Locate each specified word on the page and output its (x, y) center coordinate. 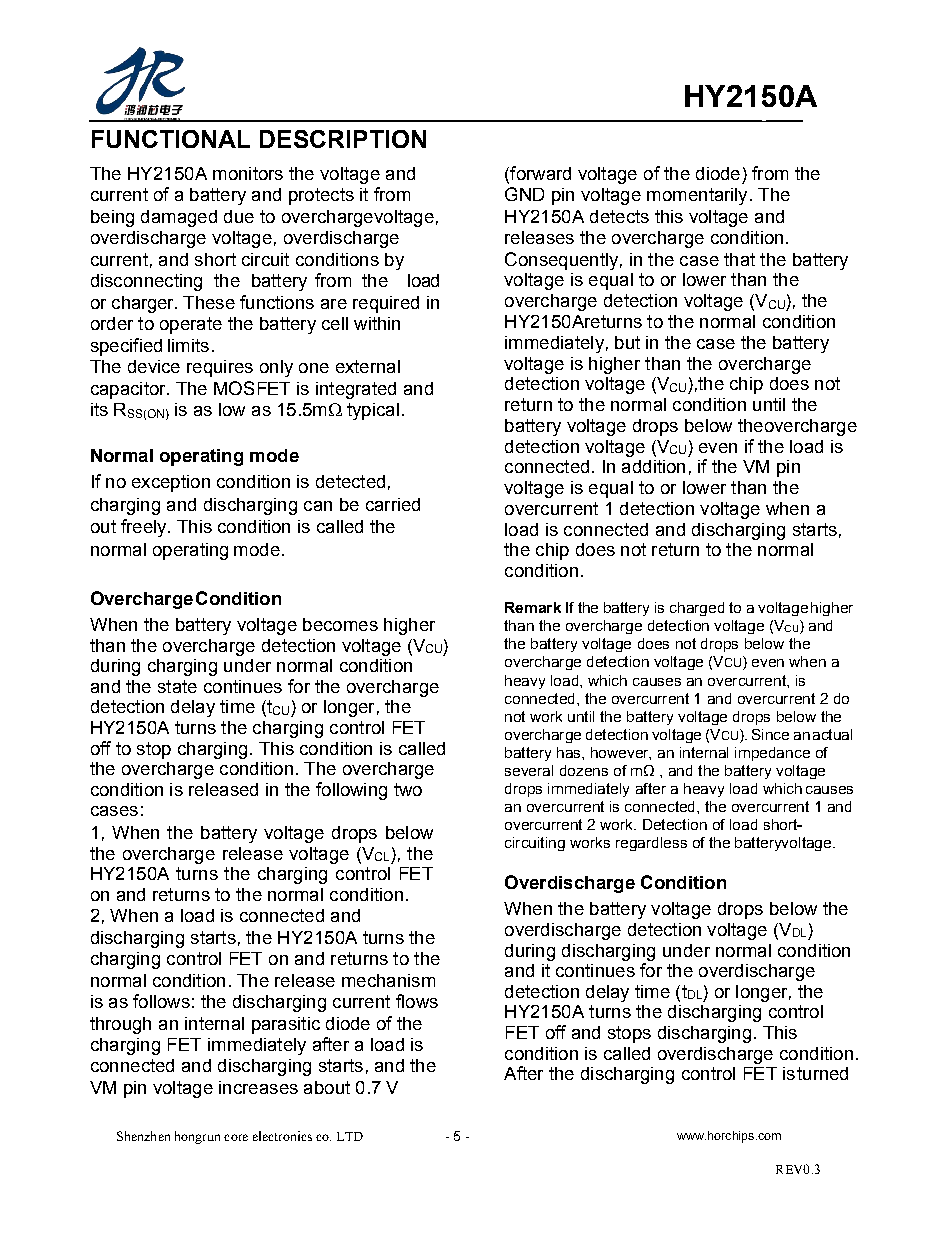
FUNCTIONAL (171, 139)
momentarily (697, 196)
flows (417, 1001)
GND (524, 194)
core (236, 1137)
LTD (350, 1136)
